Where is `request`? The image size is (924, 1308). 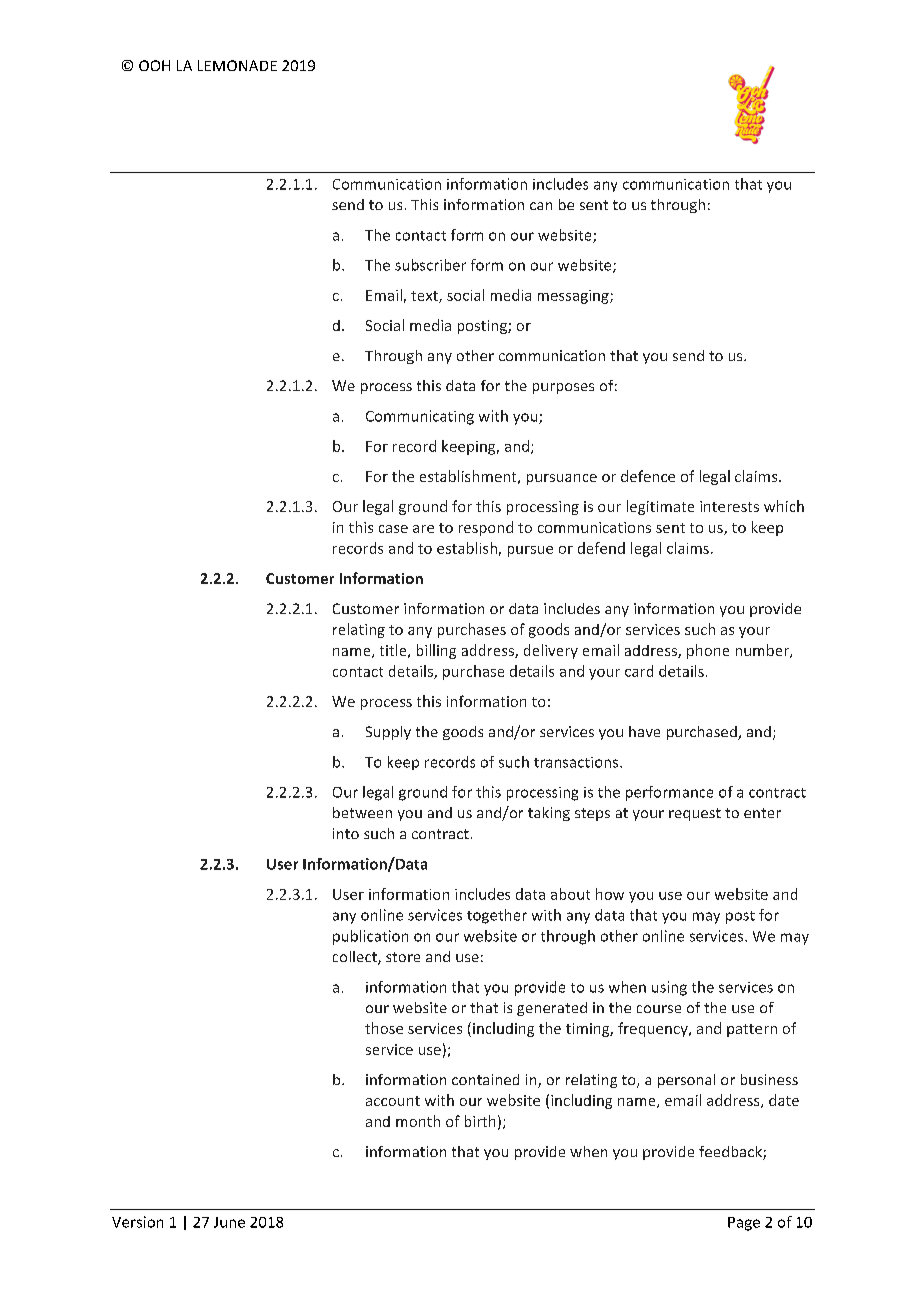 request is located at coordinates (695, 814).
